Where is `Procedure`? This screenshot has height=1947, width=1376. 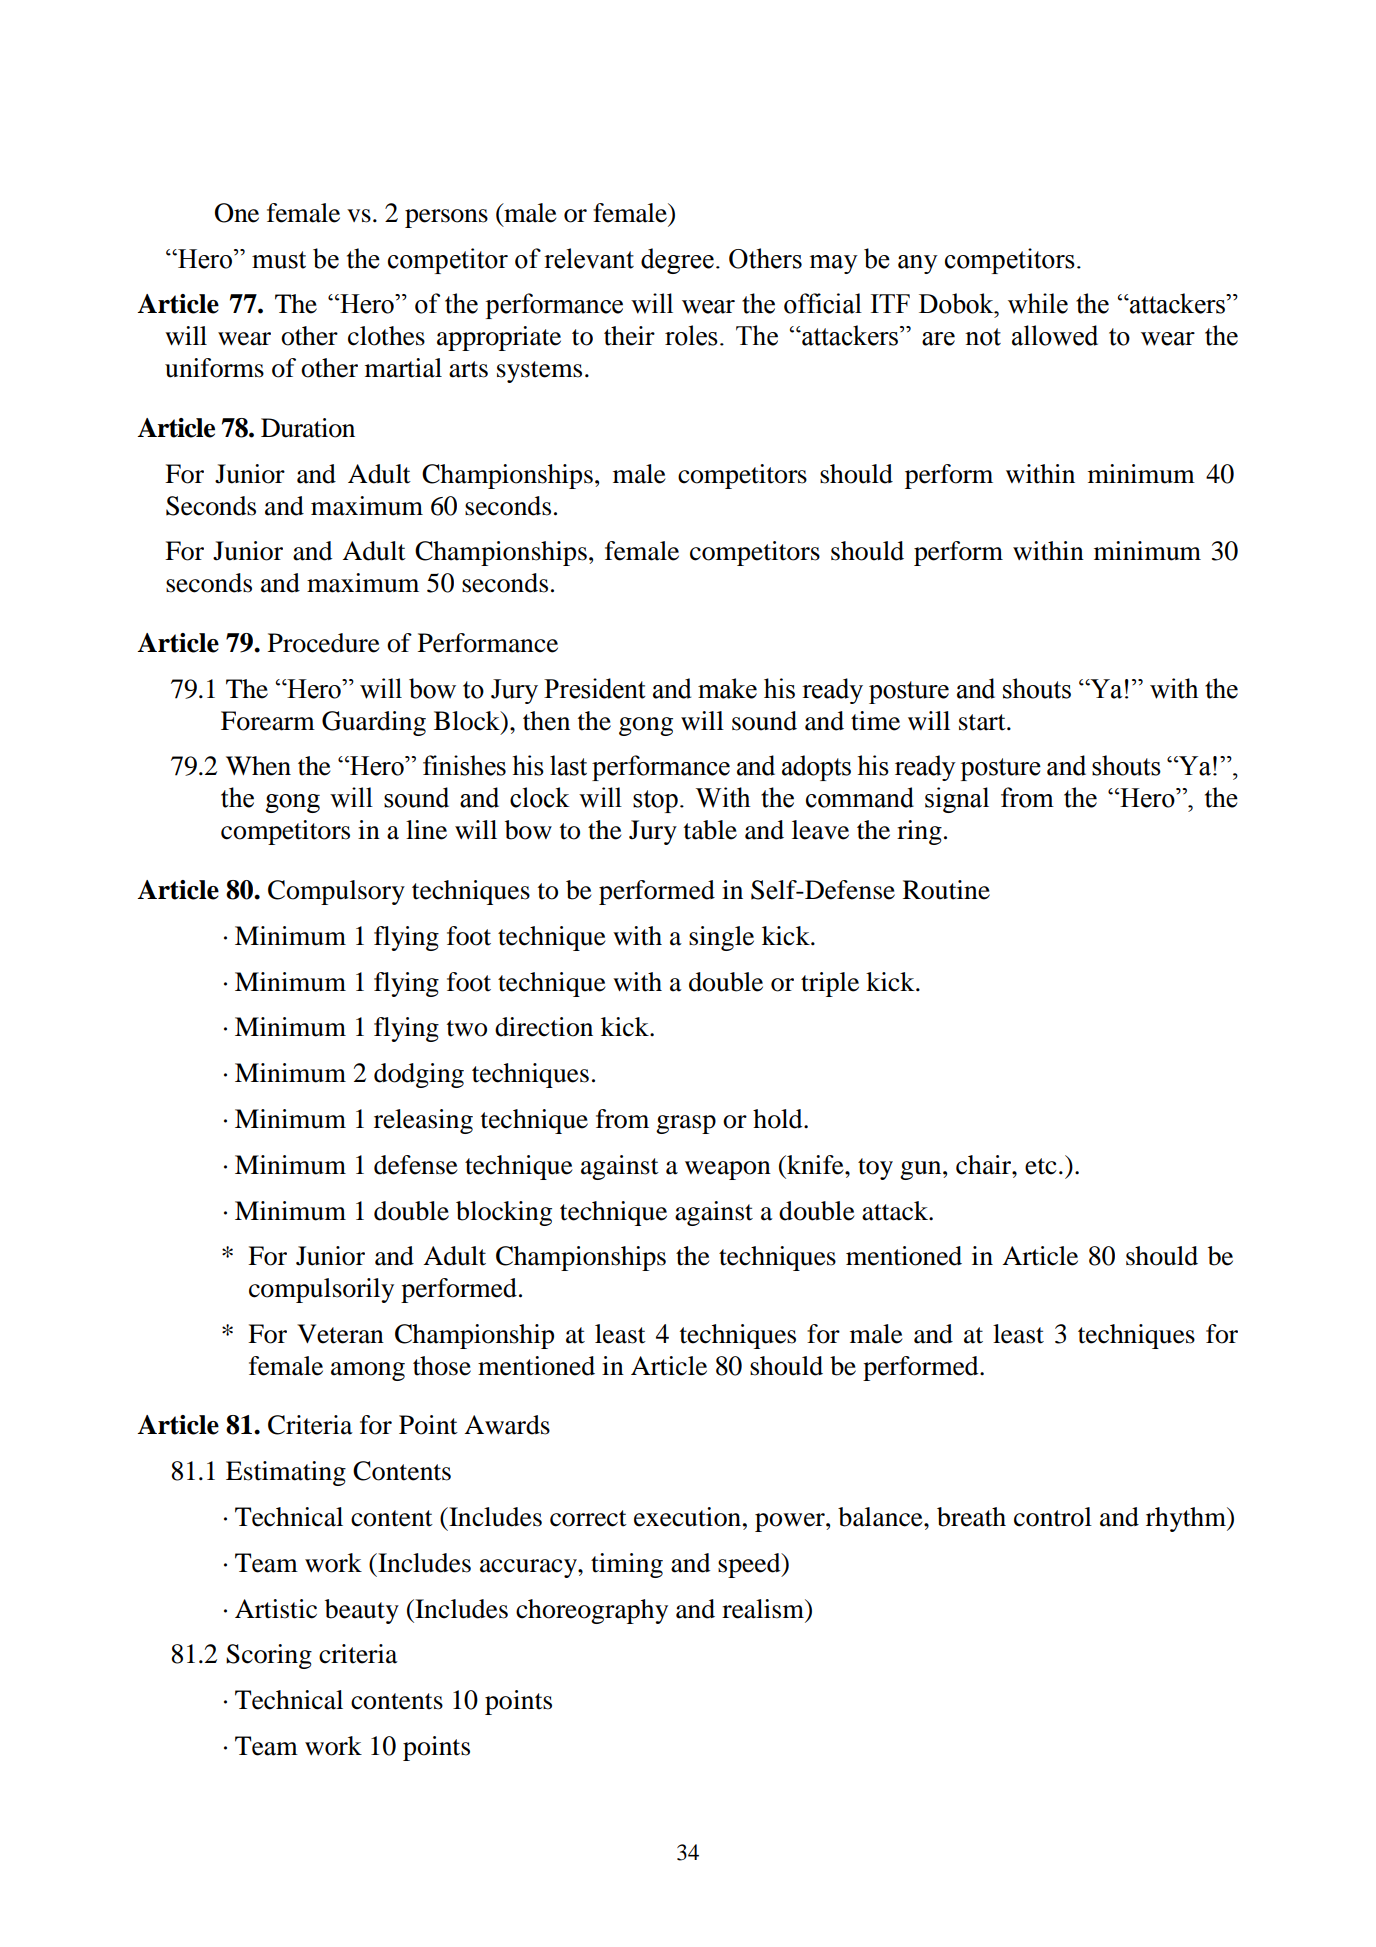 Procedure is located at coordinates (324, 643).
